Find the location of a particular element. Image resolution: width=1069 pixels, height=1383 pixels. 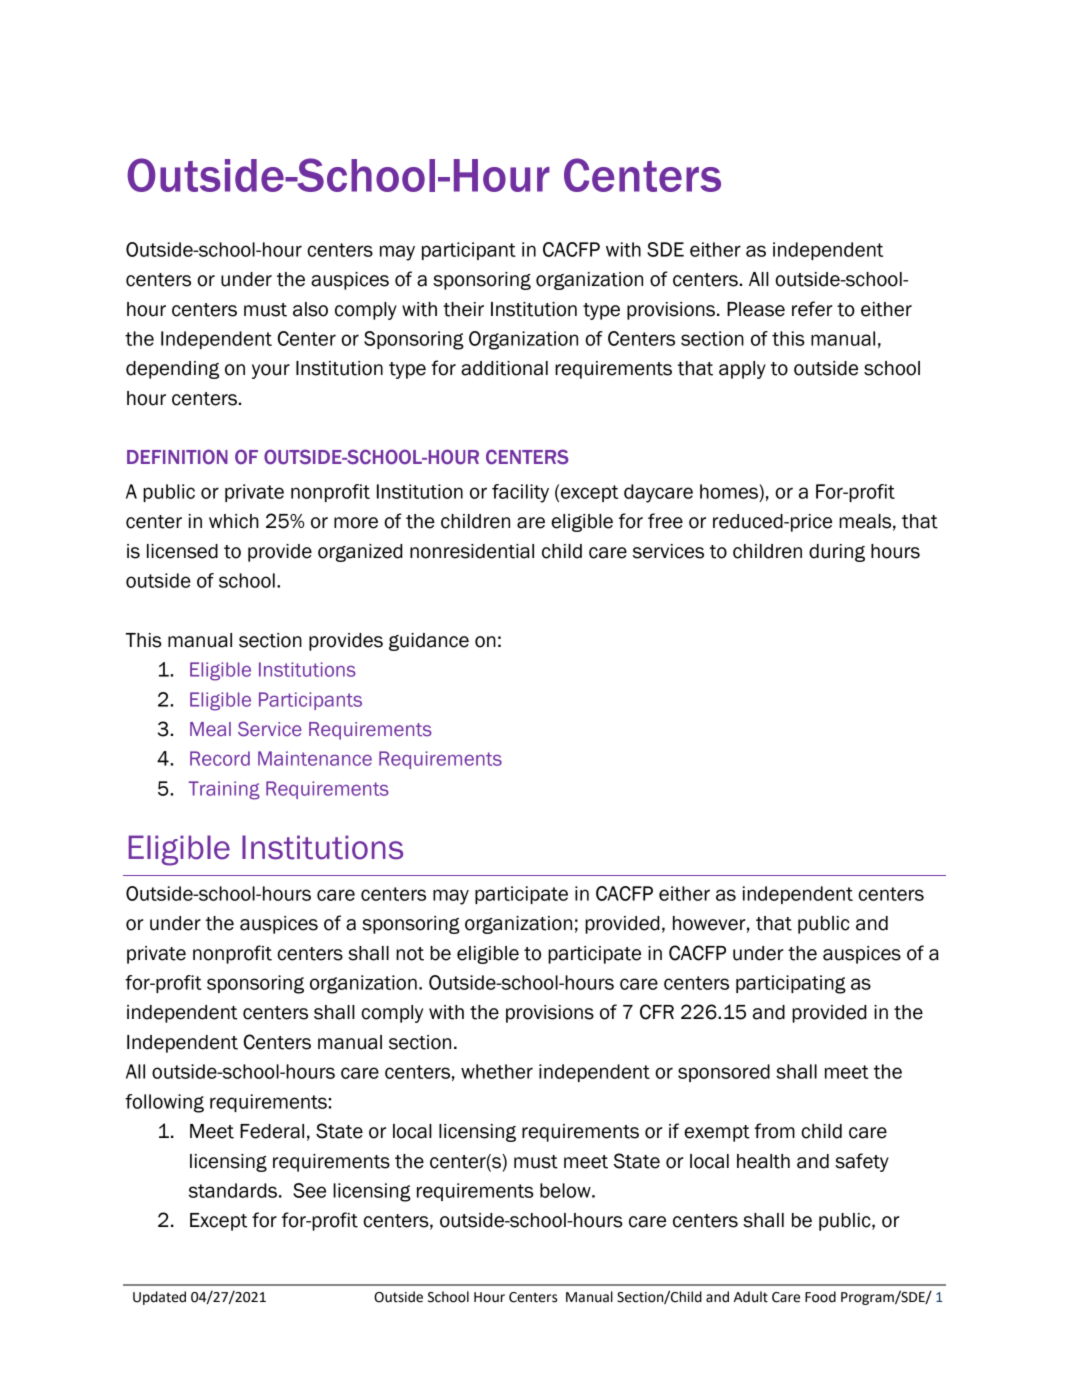

additional is located at coordinates (504, 368).
